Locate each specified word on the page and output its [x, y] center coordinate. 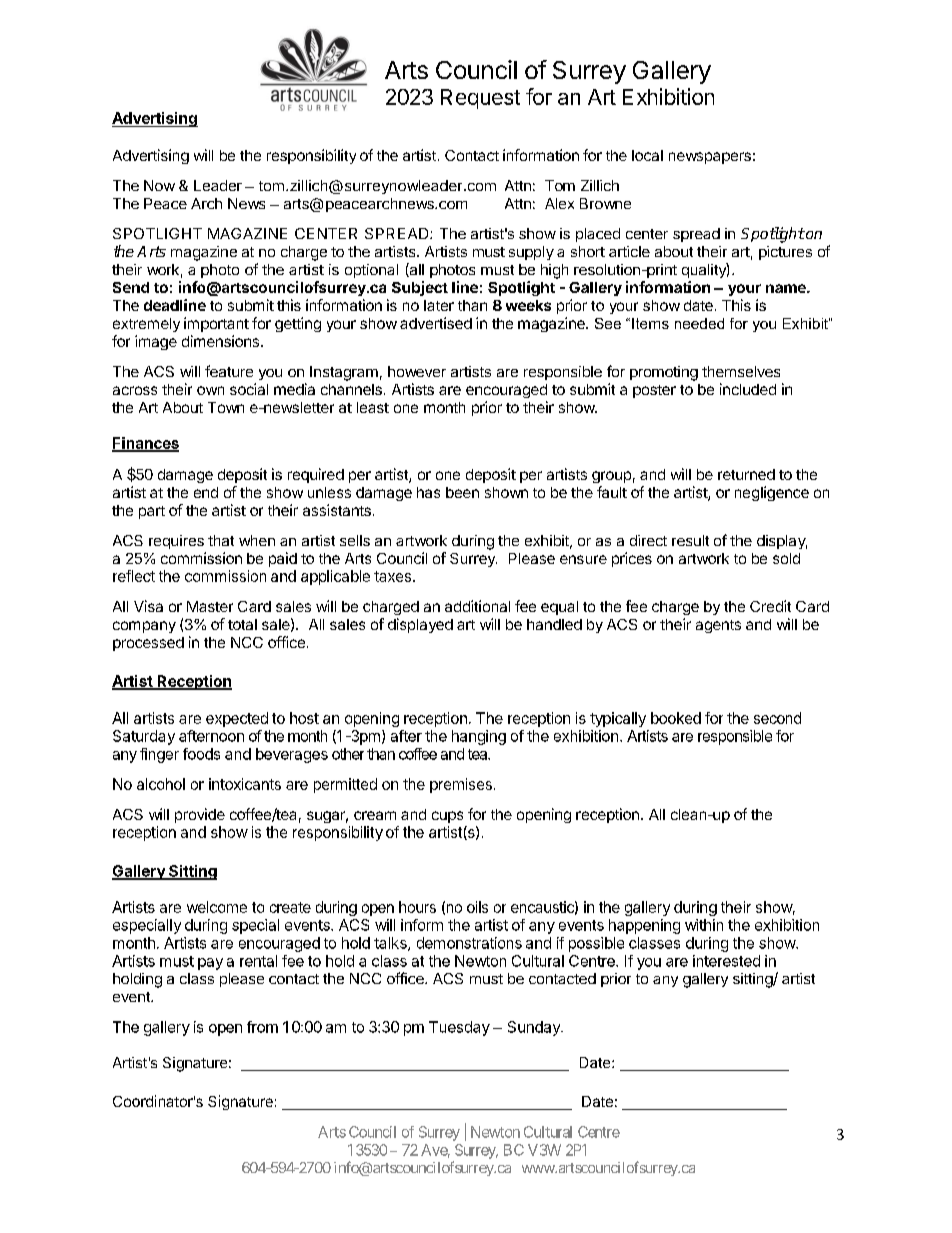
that [221, 540]
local [647, 155]
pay [210, 964]
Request [480, 99]
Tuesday [459, 1028]
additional [477, 606]
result [690, 540]
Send [131, 287]
